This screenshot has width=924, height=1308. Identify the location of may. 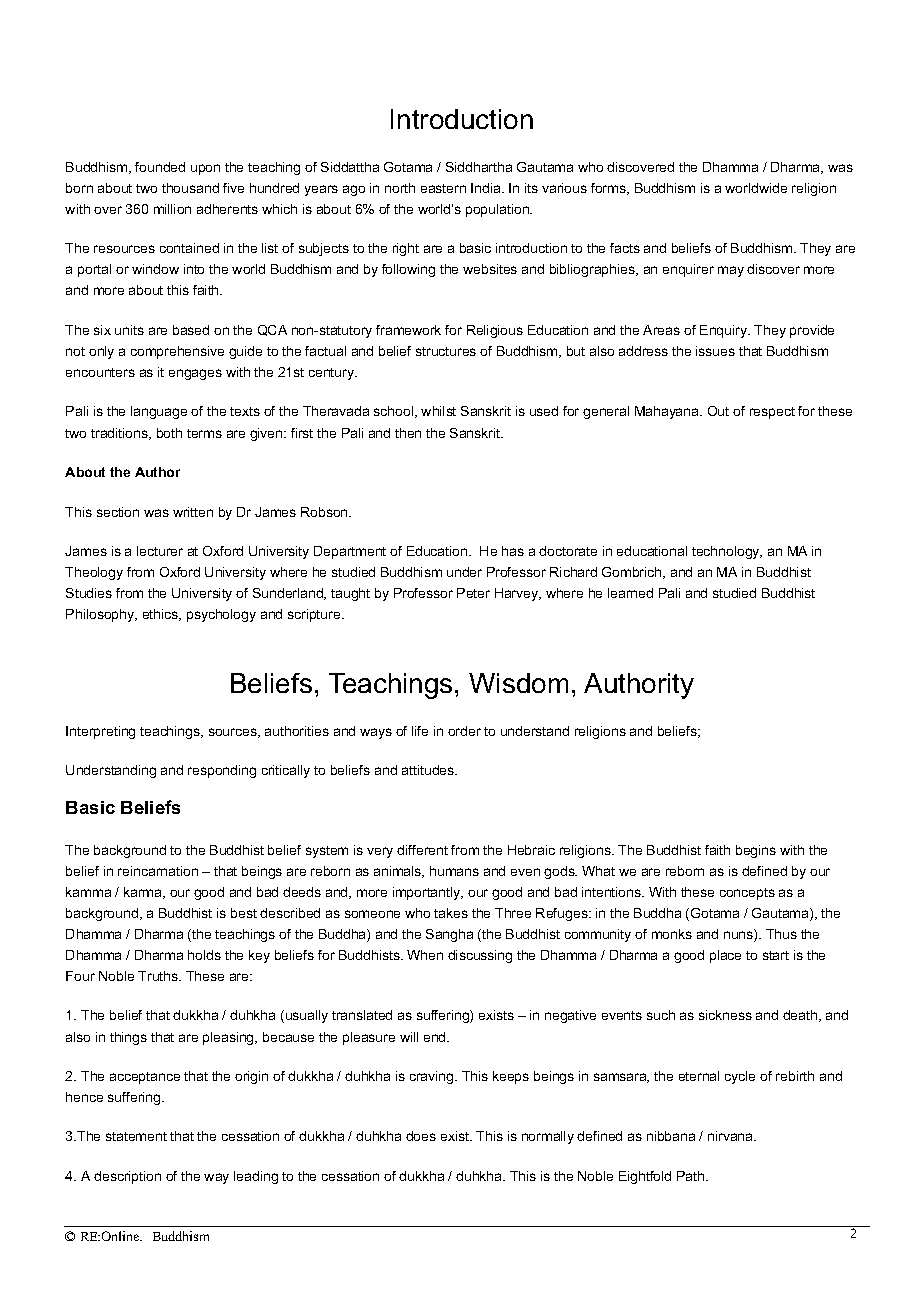
(731, 271).
